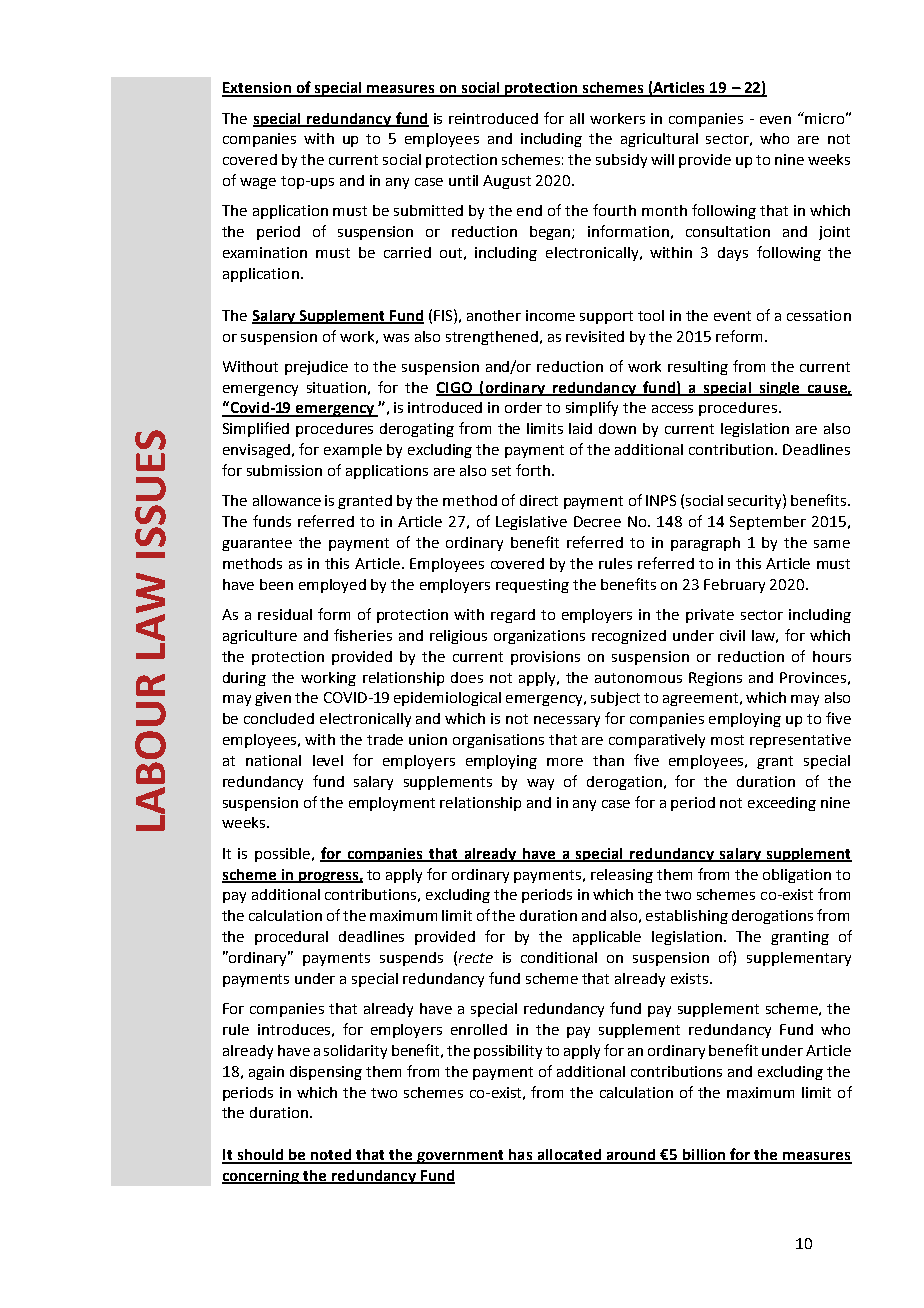 The height and width of the image is (1308, 924). What do you see at coordinates (521, 1156) in the image?
I see `has` at bounding box center [521, 1156].
